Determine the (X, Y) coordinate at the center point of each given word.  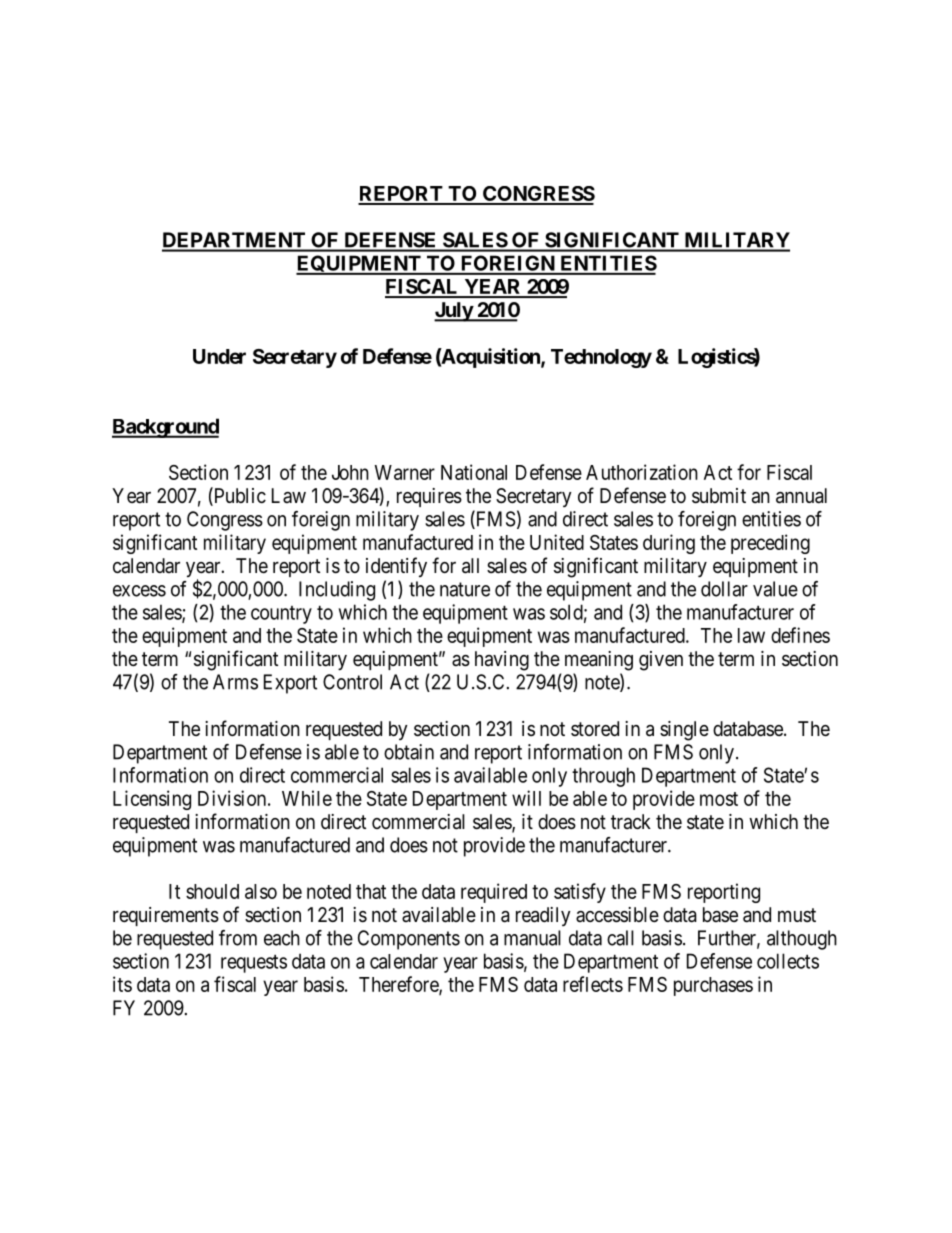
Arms (235, 682)
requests (254, 964)
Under (219, 356)
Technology (601, 358)
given (661, 661)
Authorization (642, 472)
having (502, 661)
